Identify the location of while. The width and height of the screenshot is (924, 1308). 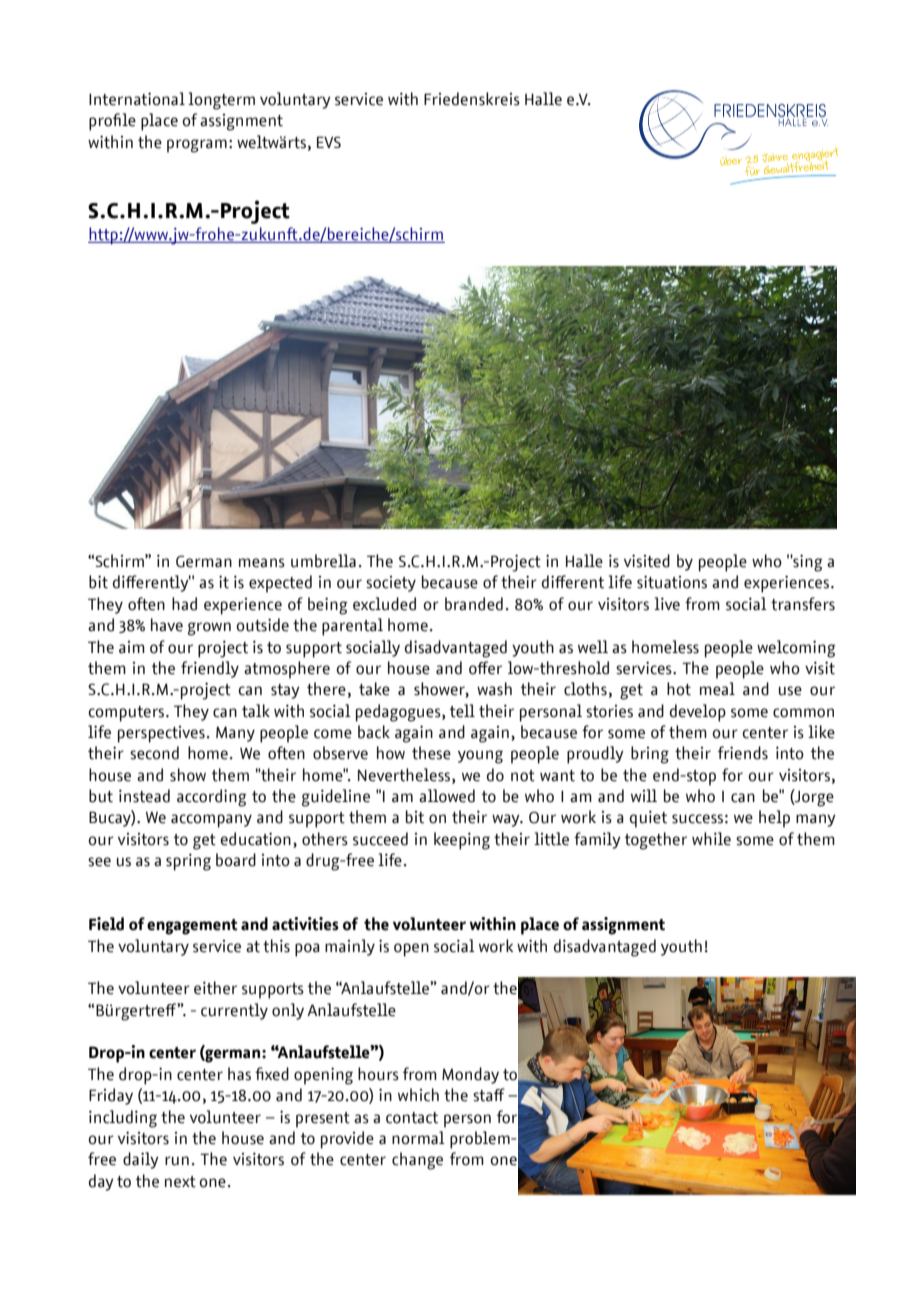
(711, 839).
